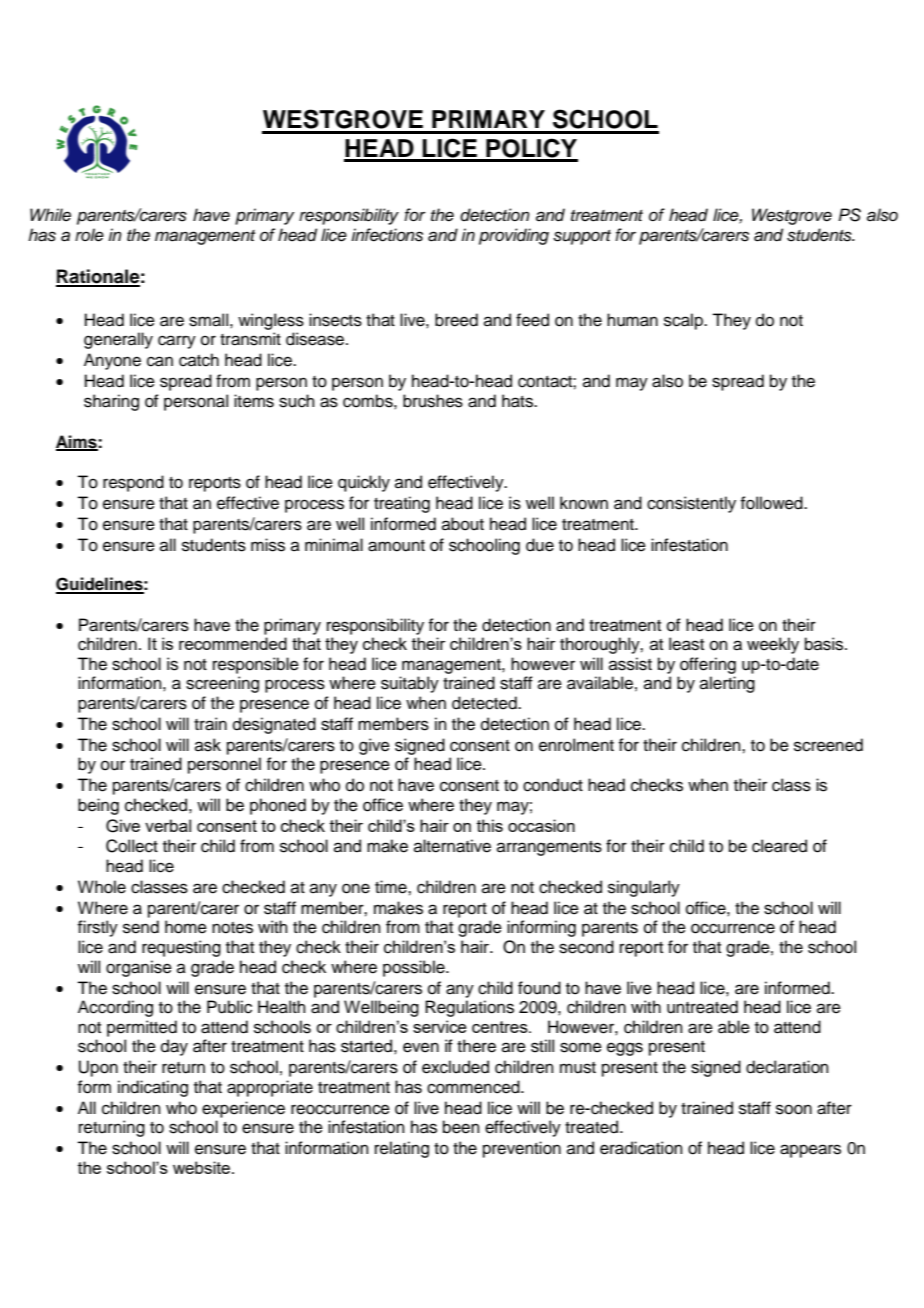 The height and width of the page is (1308, 924). I want to click on website, so click(203, 1167).
